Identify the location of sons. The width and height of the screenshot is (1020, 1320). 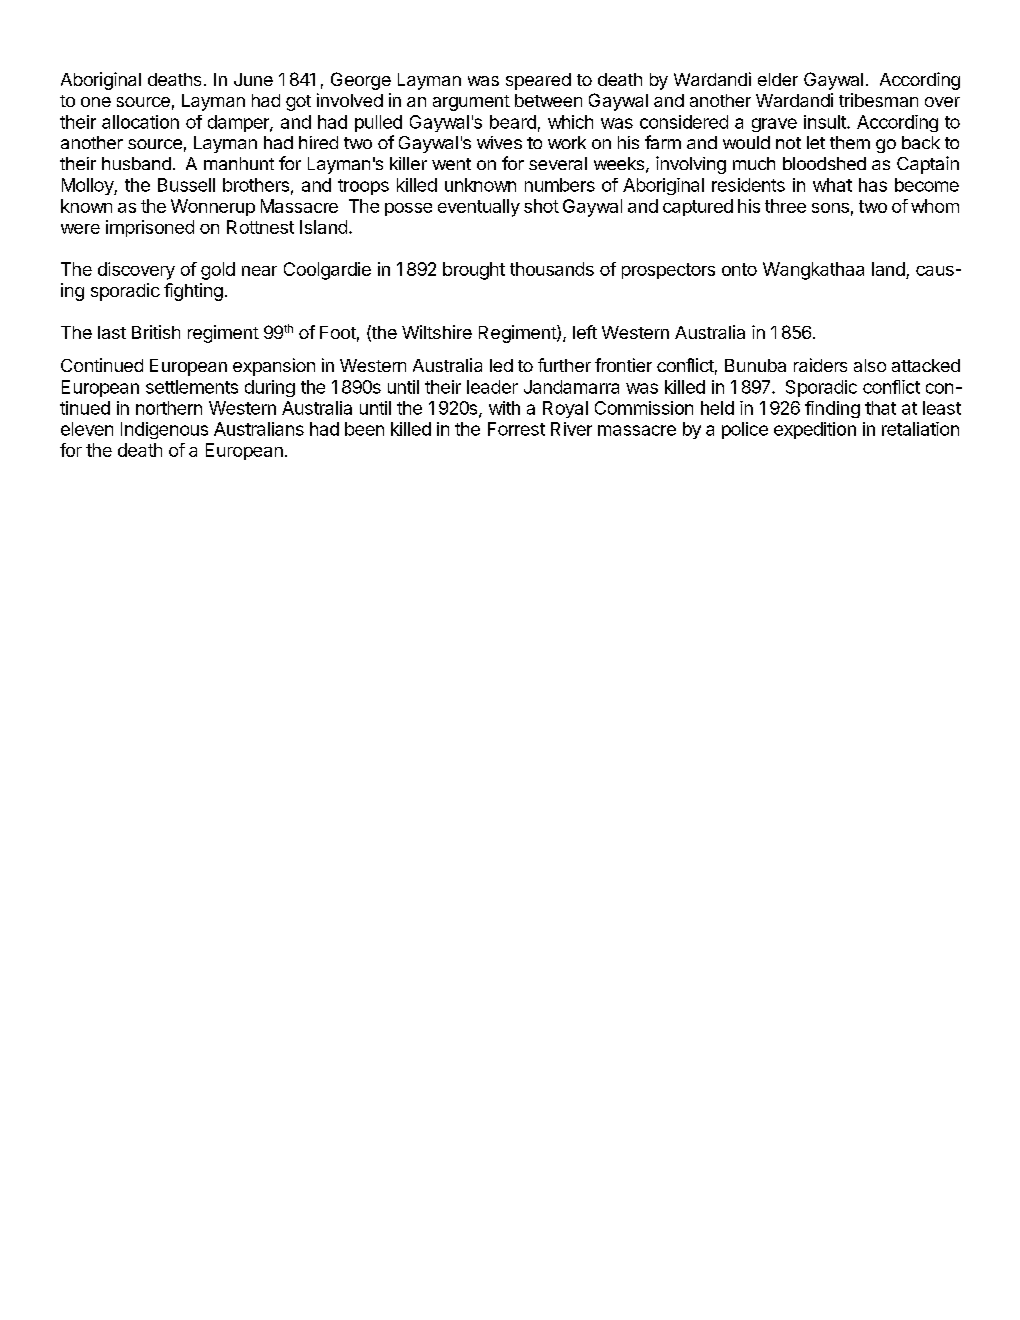
(830, 208).
